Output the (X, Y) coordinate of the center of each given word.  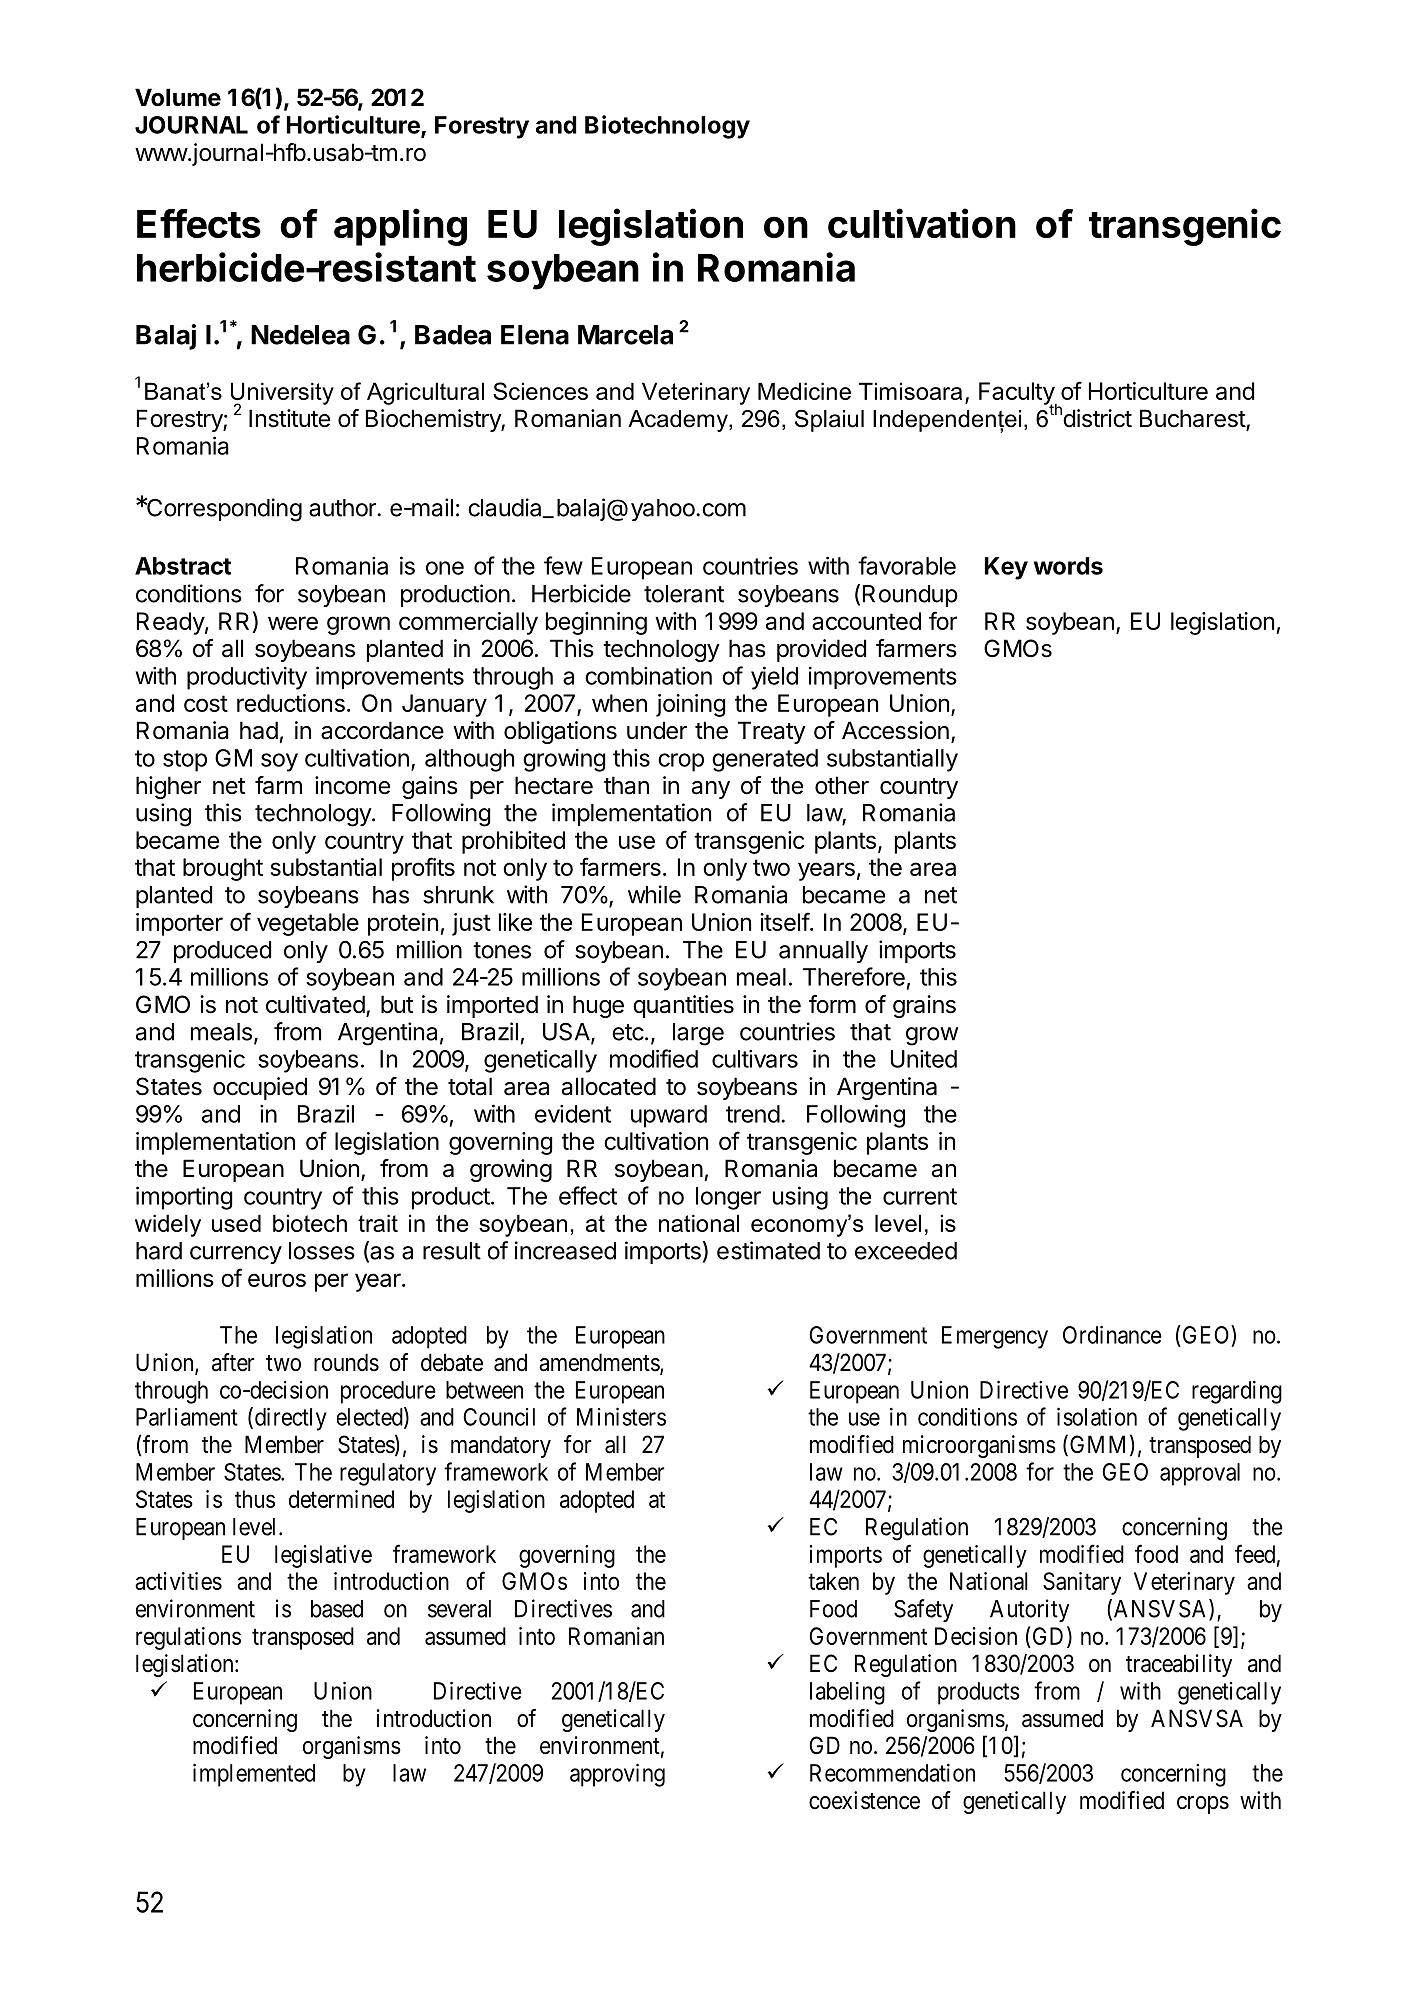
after (233, 1362)
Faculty (1017, 394)
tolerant (684, 594)
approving (617, 1775)
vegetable (308, 924)
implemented (254, 1775)
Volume (178, 97)
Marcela (625, 335)
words (1068, 566)
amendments (600, 1363)
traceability (1179, 1665)
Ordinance (1112, 1334)
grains (924, 1006)
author (343, 508)
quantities (683, 1006)
